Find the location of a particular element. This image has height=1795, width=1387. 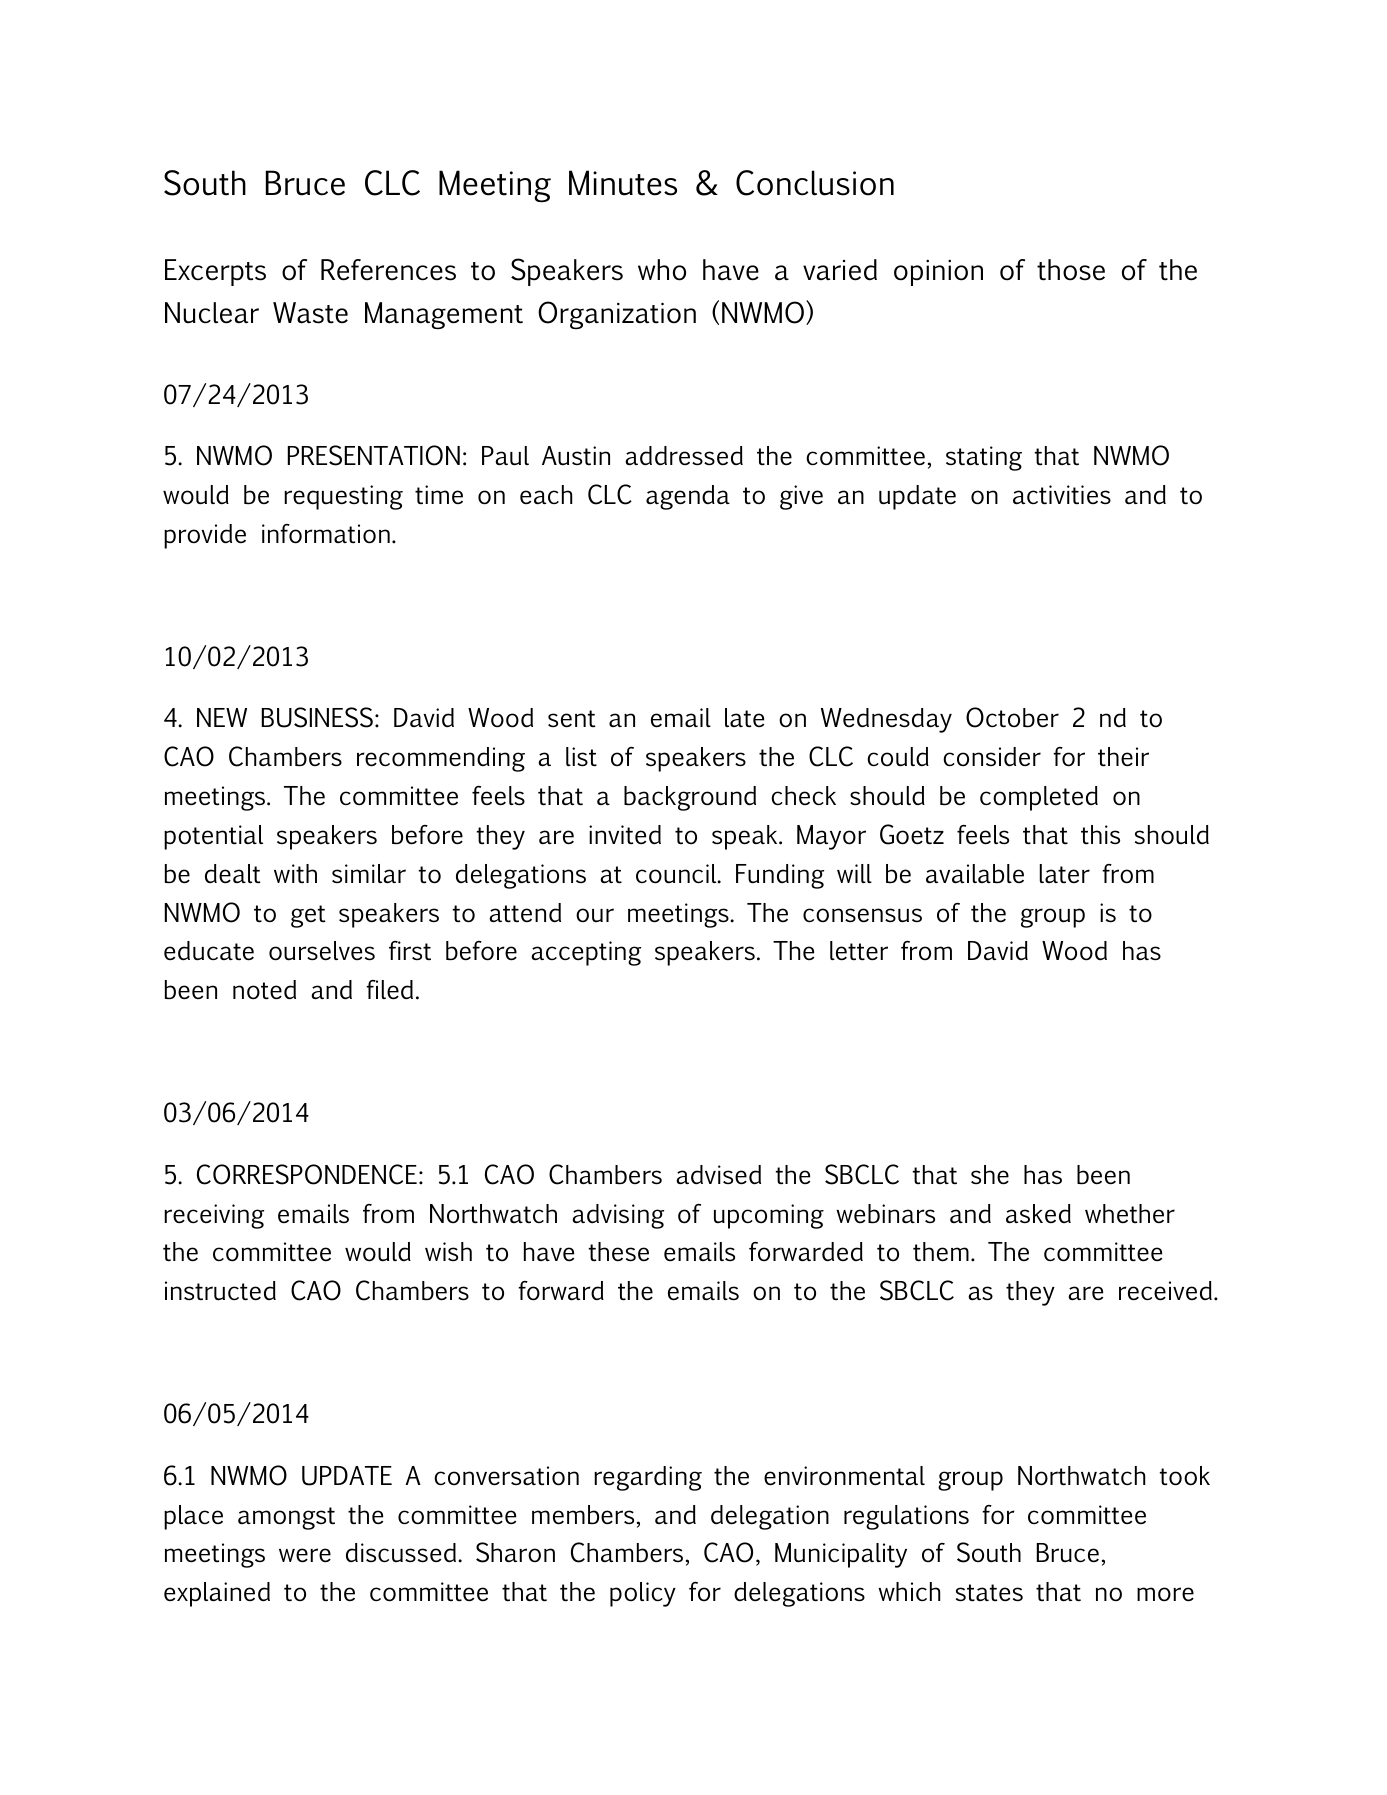

CORRESPONDENCE is located at coordinates (307, 1174).
